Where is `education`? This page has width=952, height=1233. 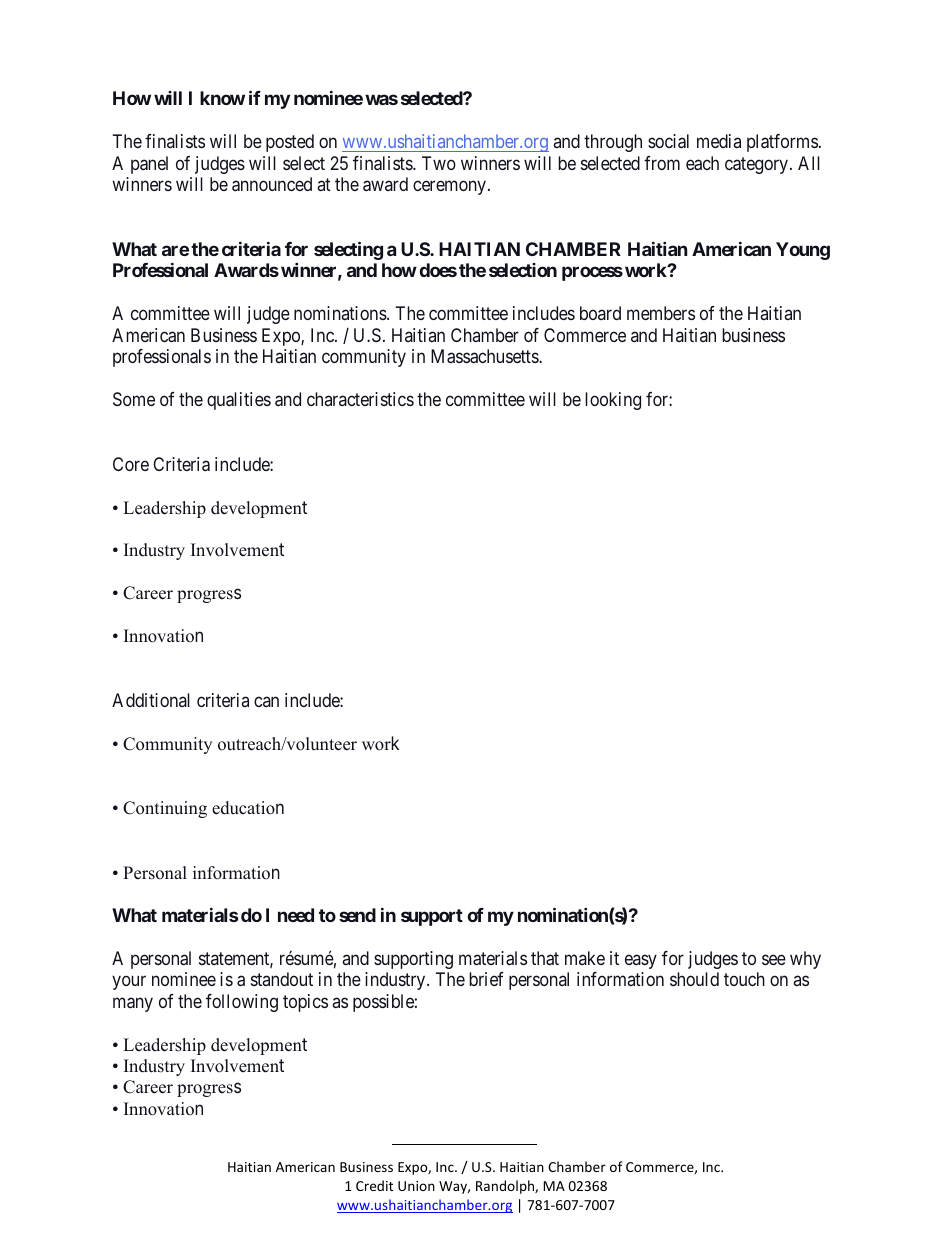
education is located at coordinates (248, 808).
